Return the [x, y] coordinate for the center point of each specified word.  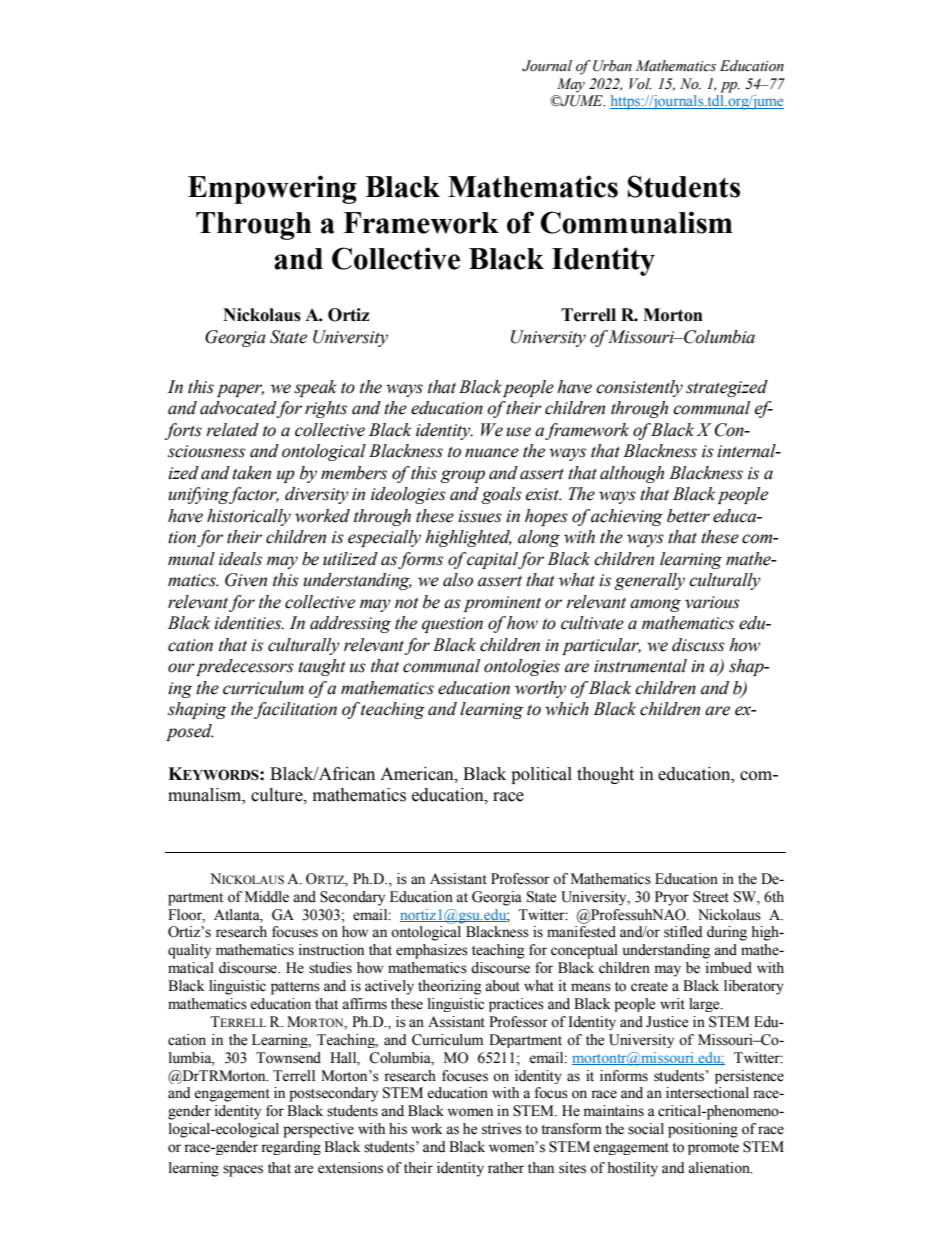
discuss [698, 645]
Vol [640, 84]
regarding [291, 1148]
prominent [502, 604]
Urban [612, 66]
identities [249, 623]
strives [502, 1129]
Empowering [272, 189]
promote [713, 1149]
